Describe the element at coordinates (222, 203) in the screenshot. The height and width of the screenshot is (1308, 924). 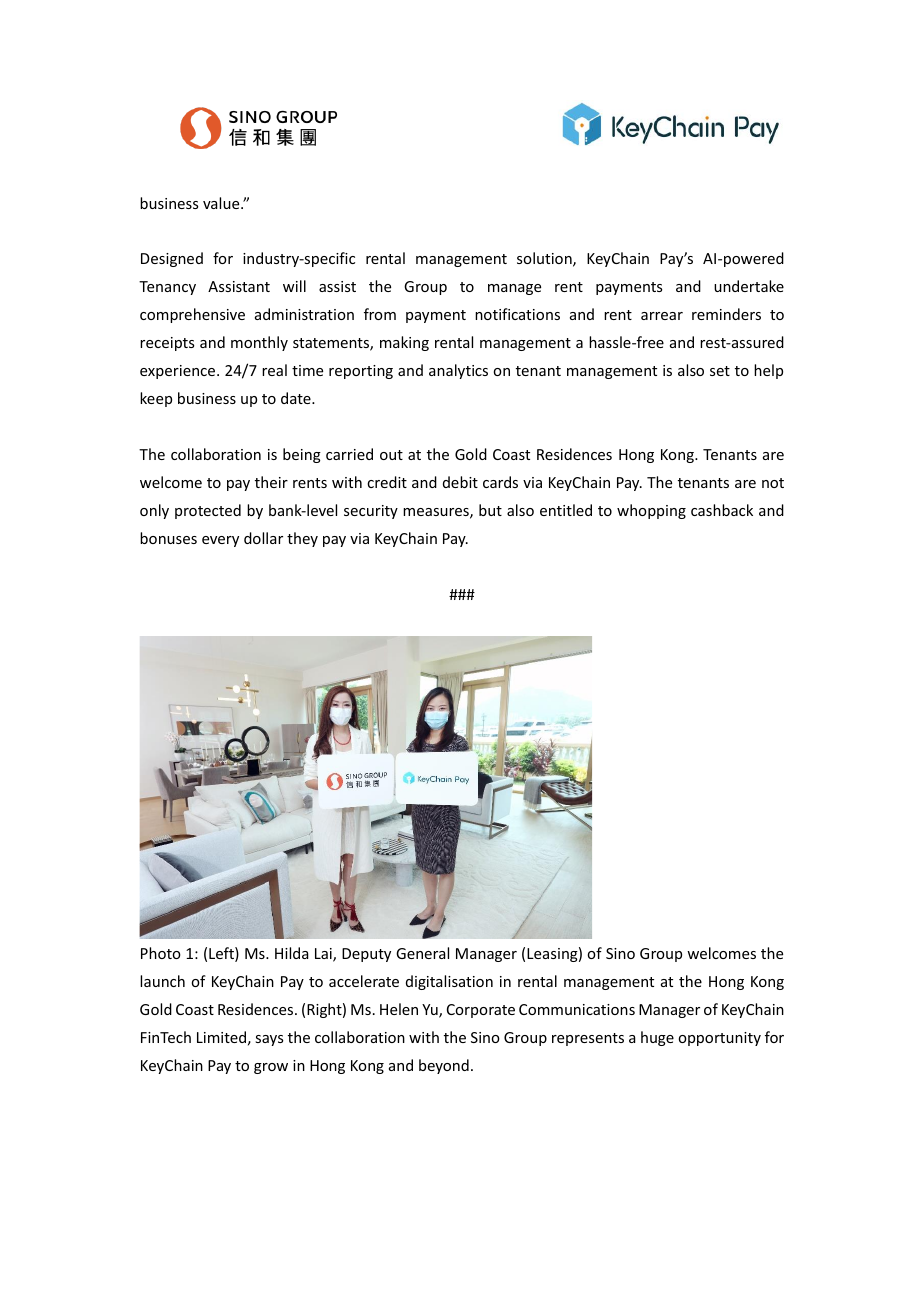
I see `value` at that location.
